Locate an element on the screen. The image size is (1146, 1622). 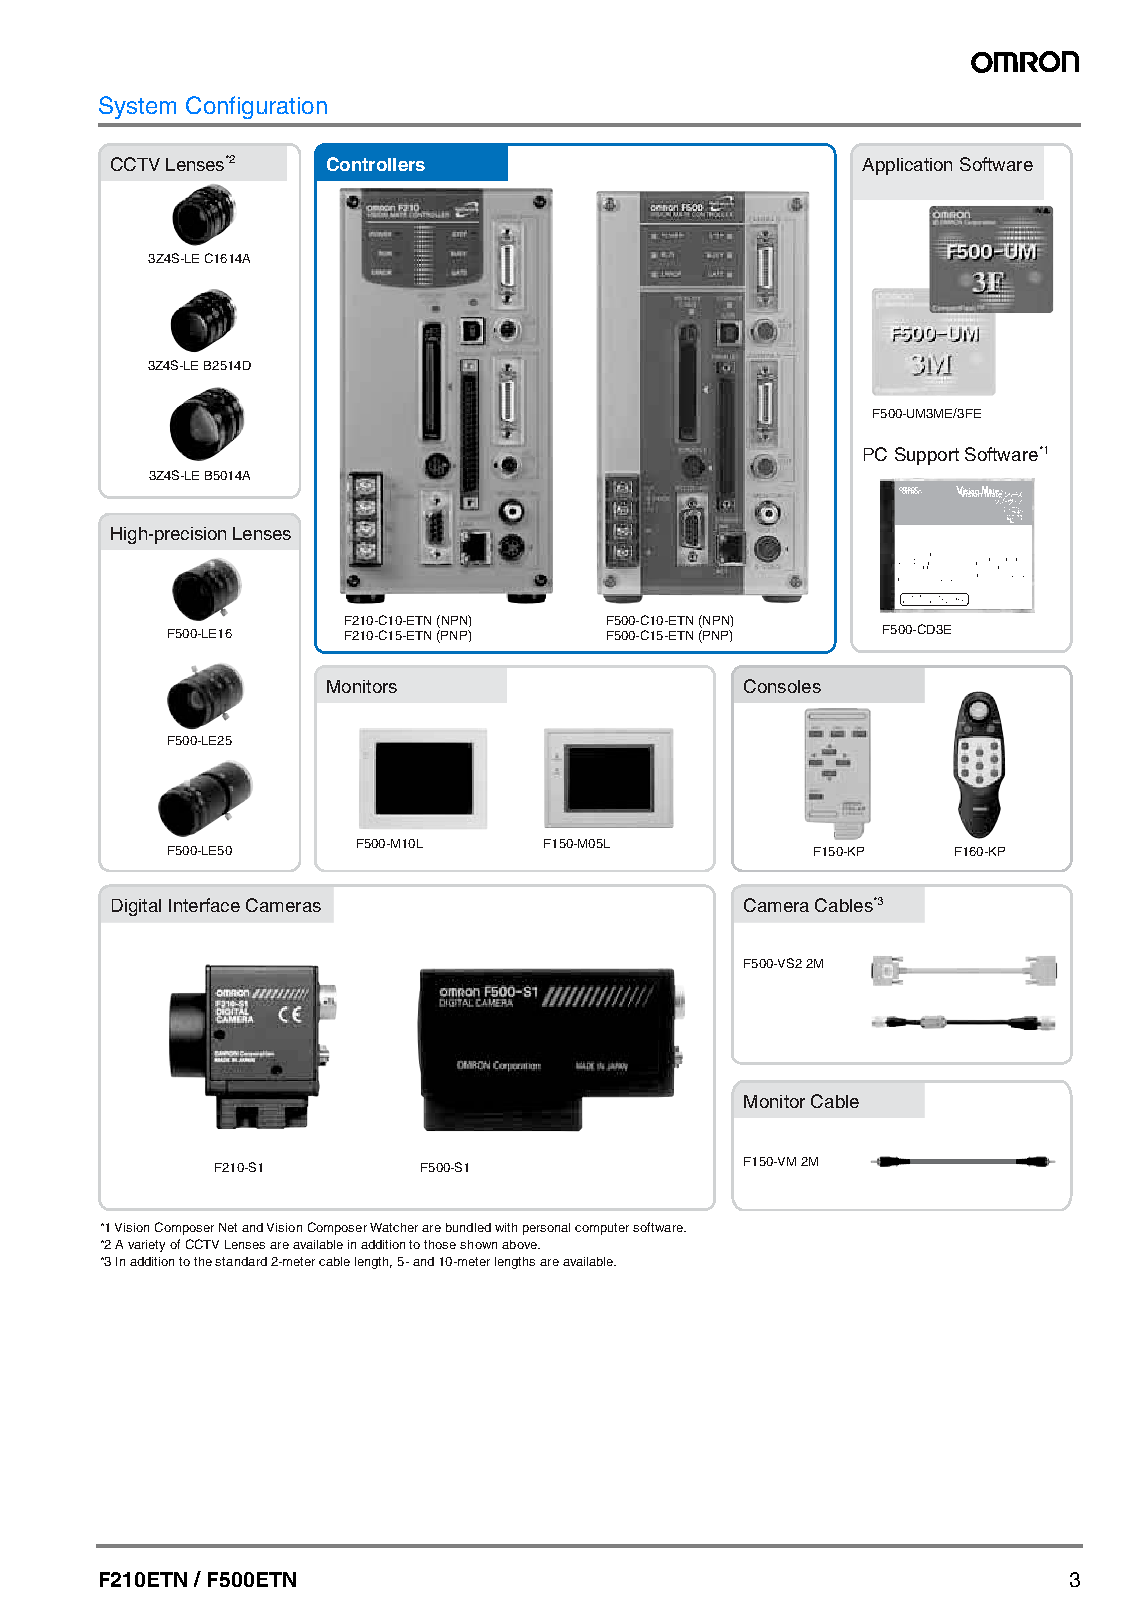
Net is located at coordinates (228, 1227).
